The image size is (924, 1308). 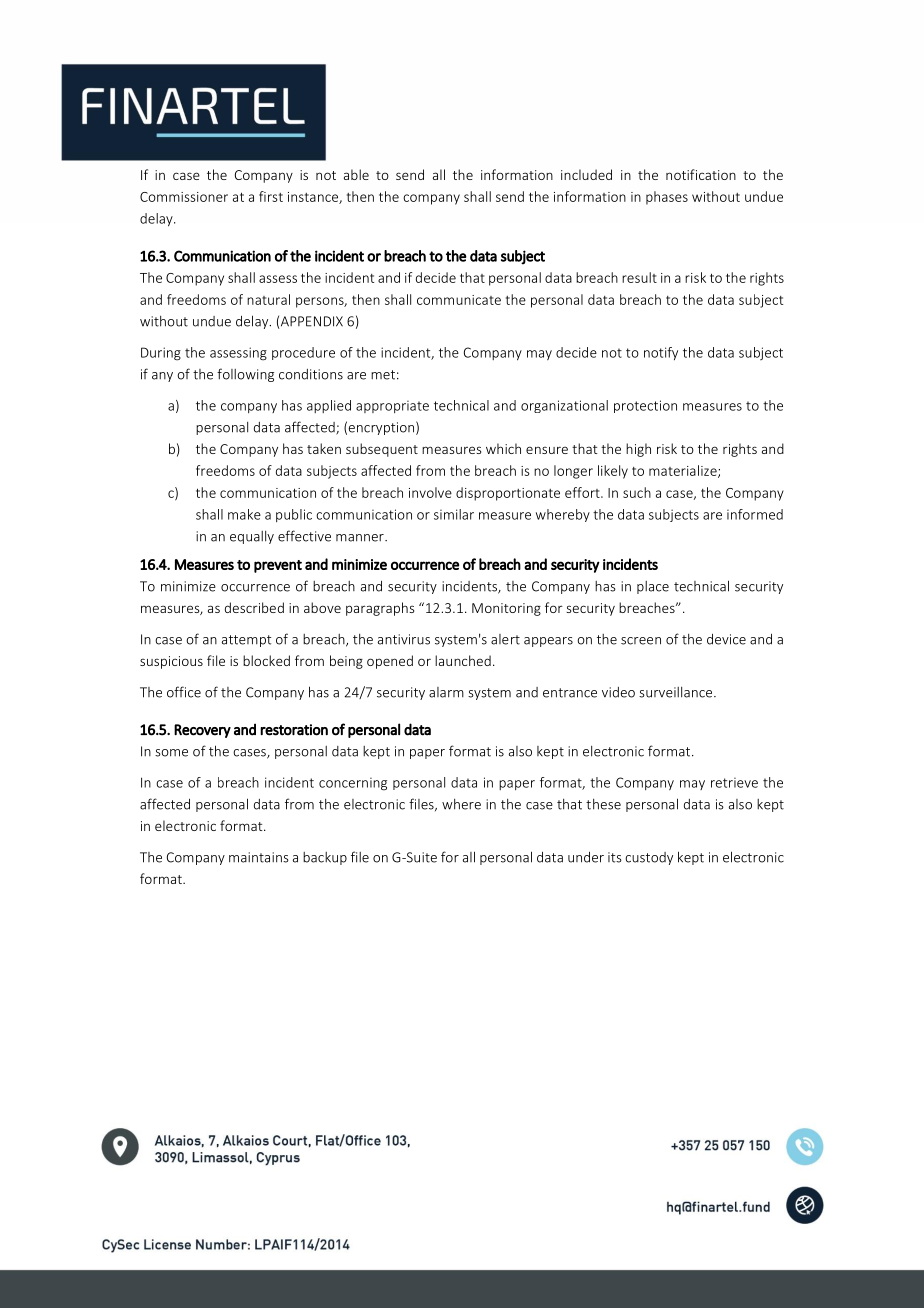 What do you see at coordinates (684, 471) in the document?
I see `materialize` at bounding box center [684, 471].
